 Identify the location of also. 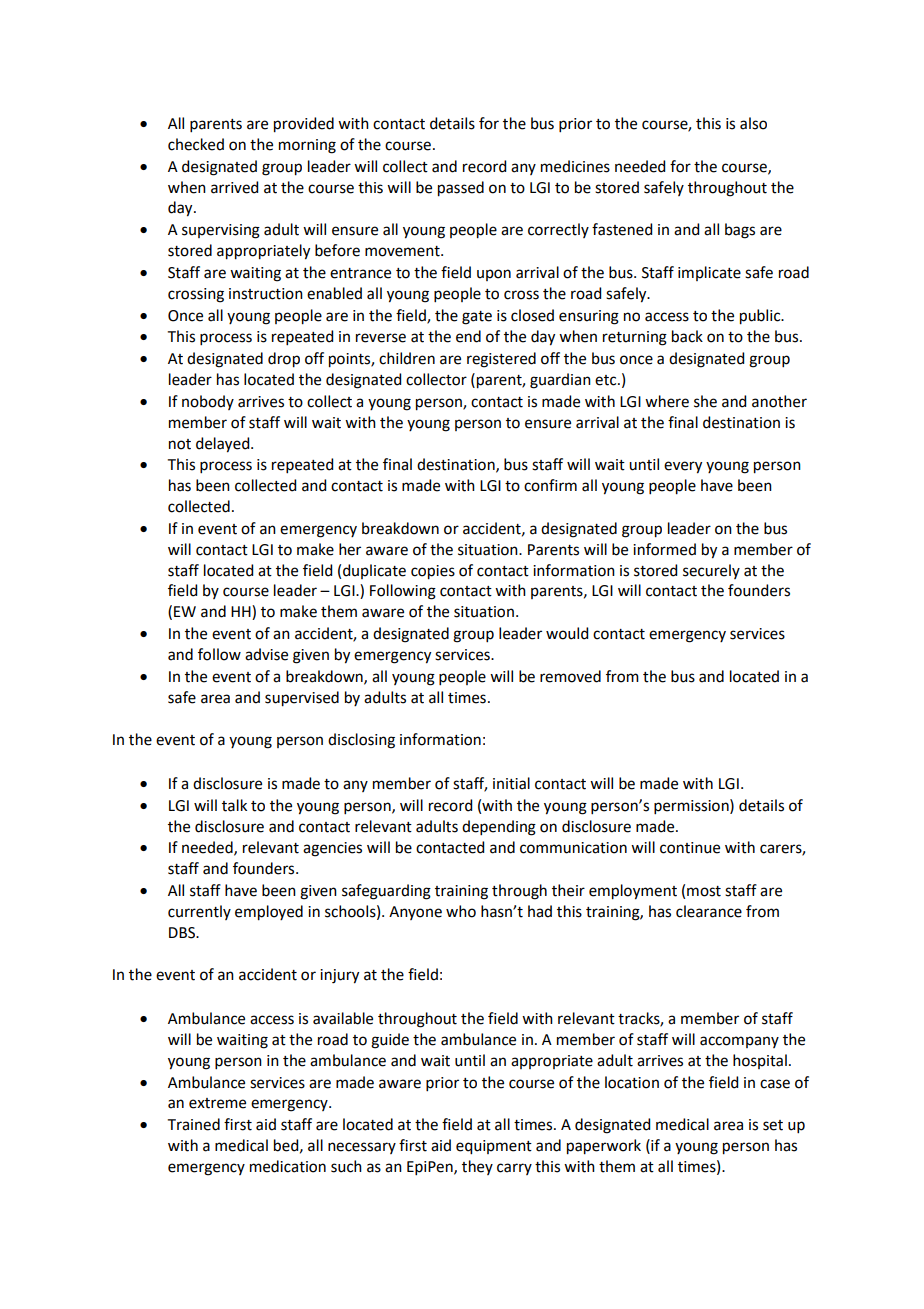
(753, 123).
